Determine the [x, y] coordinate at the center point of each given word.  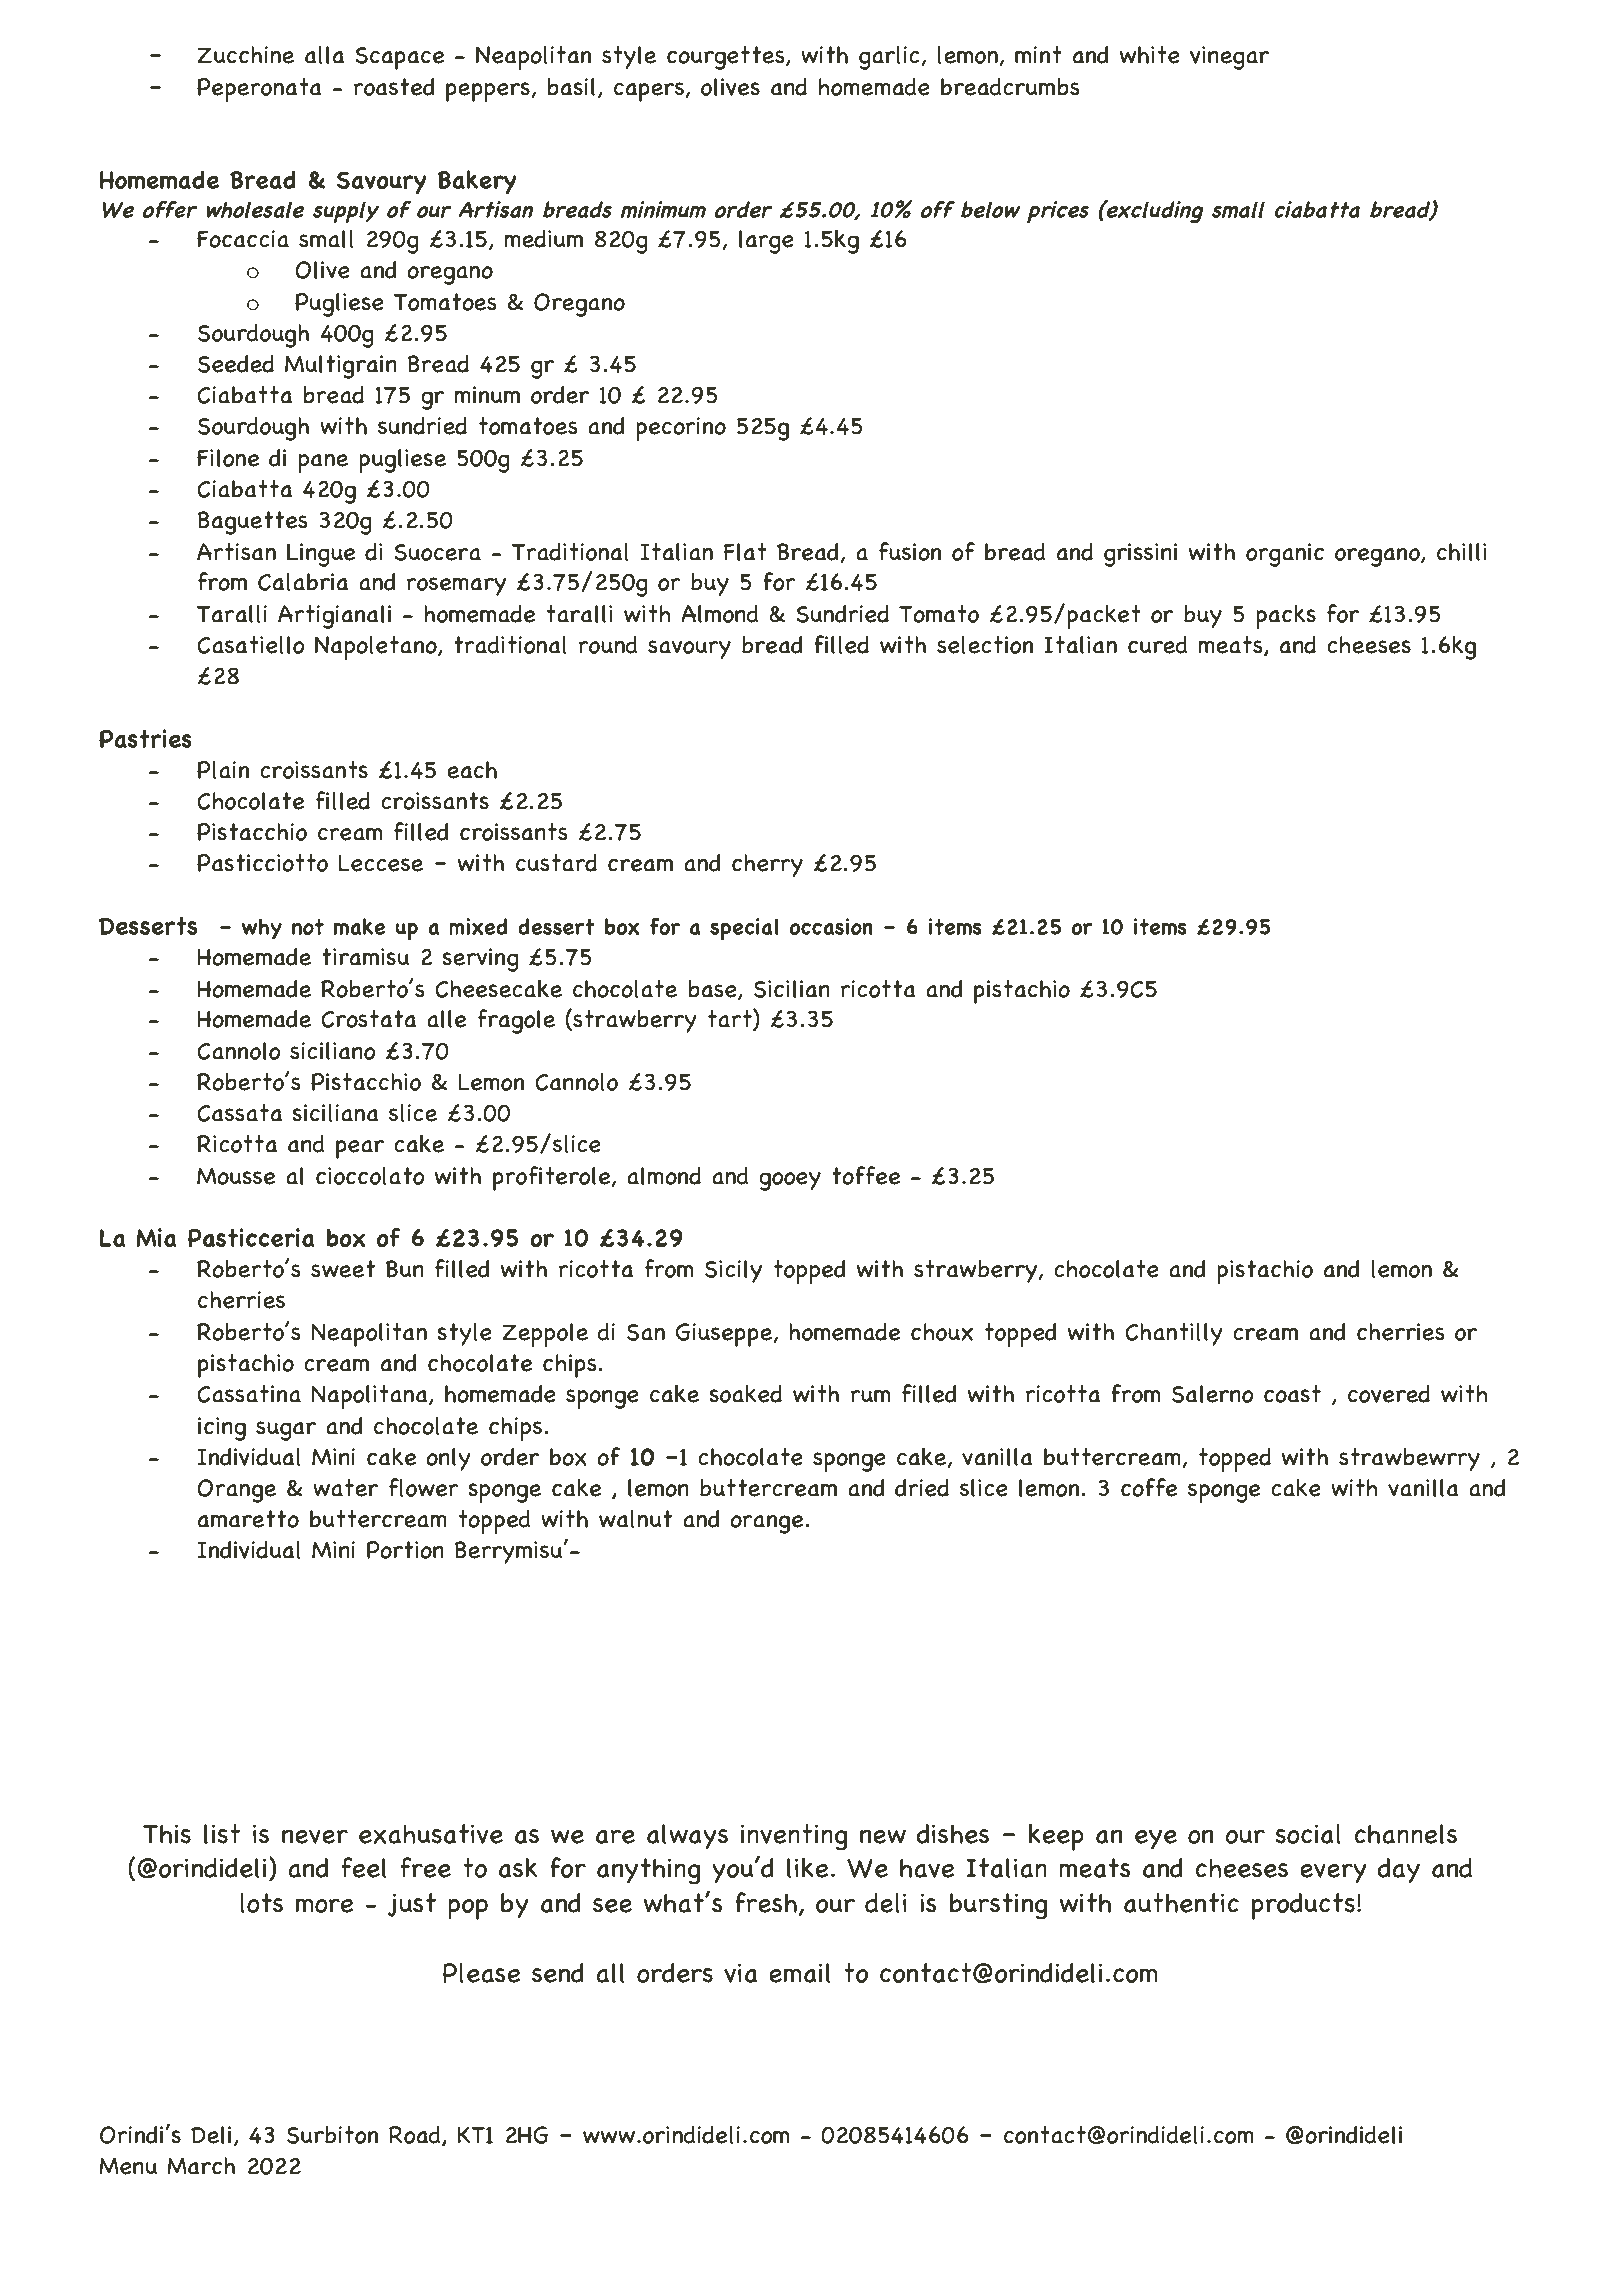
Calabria [303, 582]
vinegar [1229, 58]
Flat [745, 552]
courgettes [727, 58]
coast [1292, 1394]
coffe [1149, 1487]
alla [324, 55]
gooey [790, 1181]
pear [360, 1149]
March [201, 2166]
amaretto [248, 1519]
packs [1286, 617]
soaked [745, 1394]
